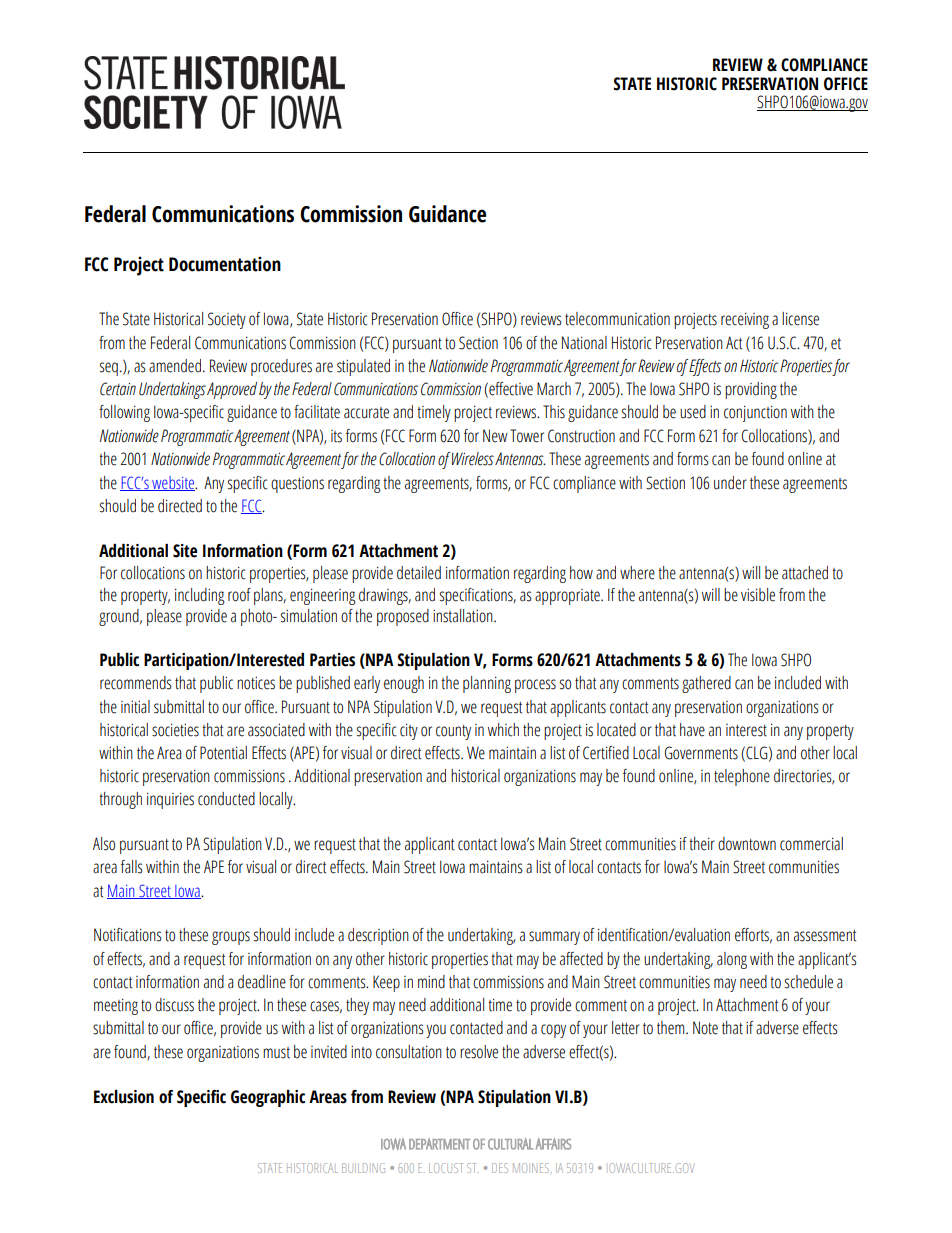  Describe the element at coordinates (581, 573) in the screenshot. I see `how` at that location.
